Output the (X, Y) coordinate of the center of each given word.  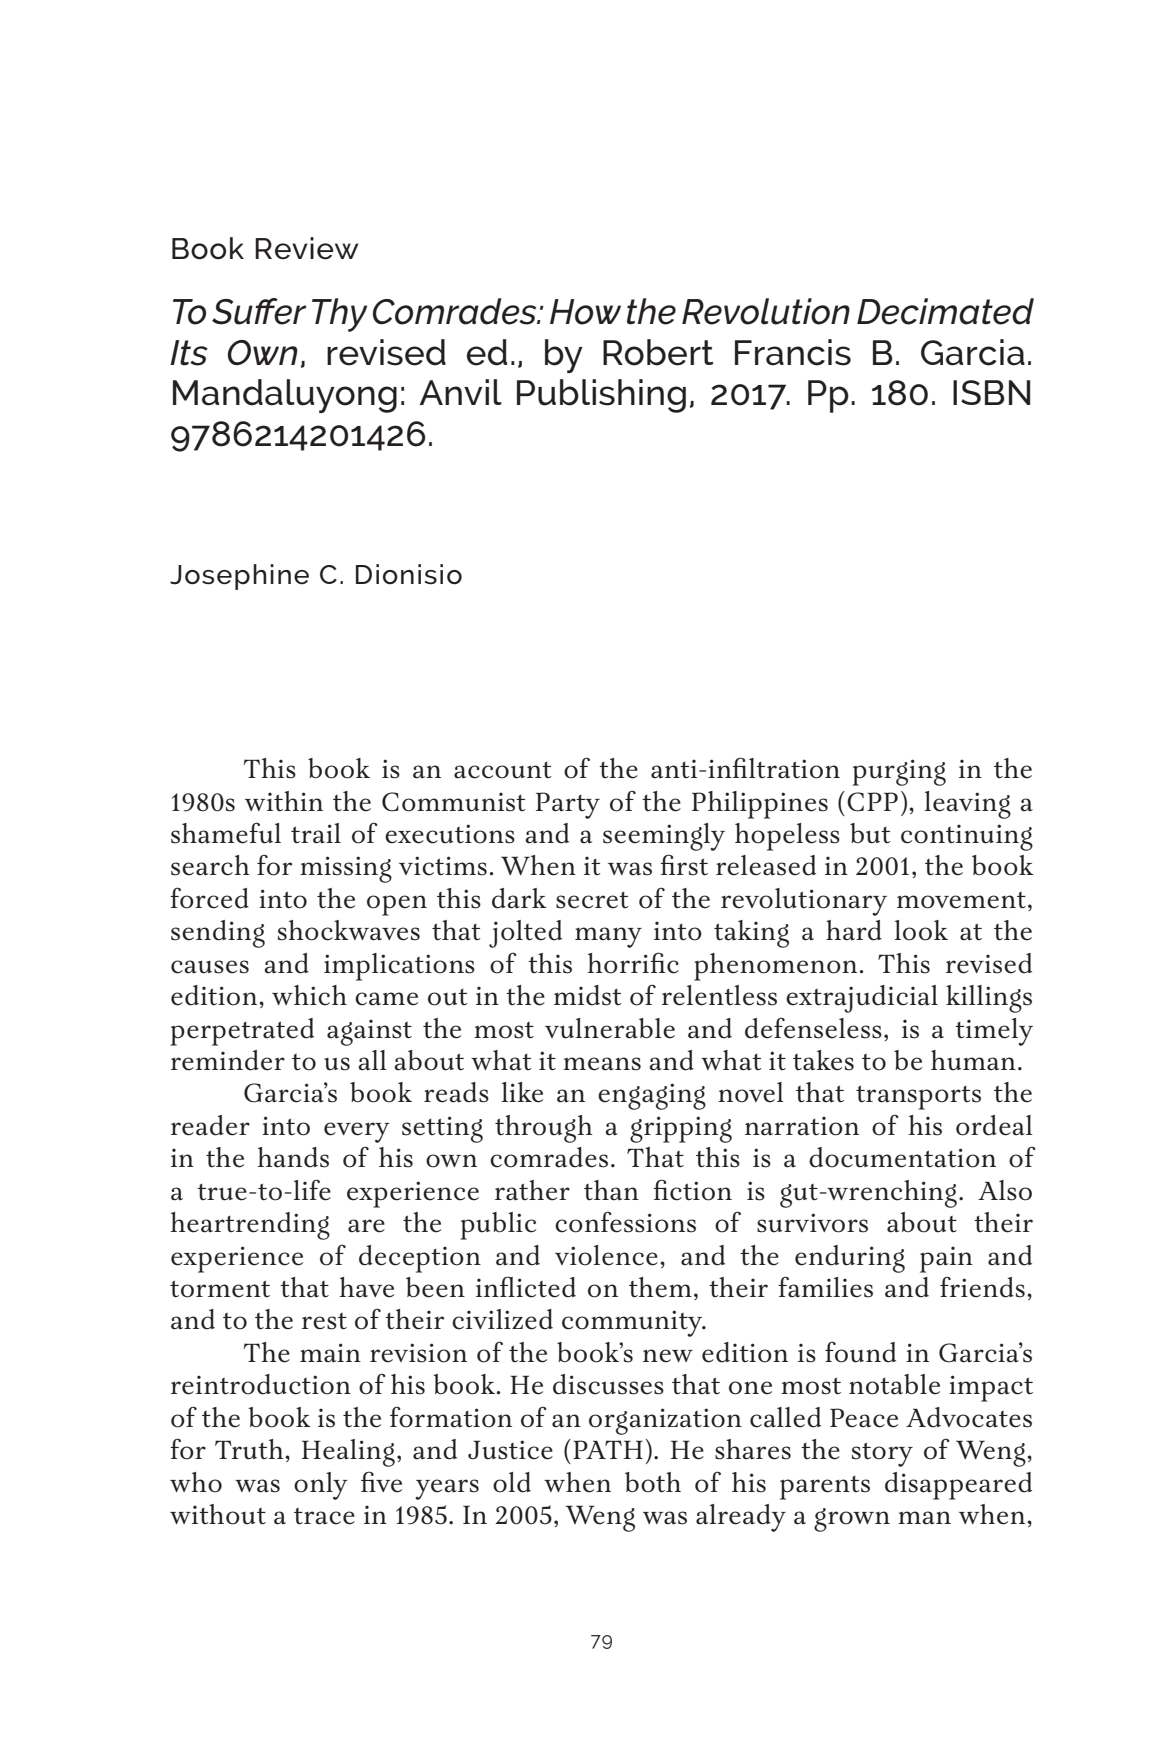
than (611, 1190)
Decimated (945, 311)
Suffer (259, 311)
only (321, 1486)
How (585, 312)
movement (961, 900)
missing (346, 869)
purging (899, 772)
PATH (608, 1449)
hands (293, 1157)
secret (592, 900)
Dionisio (409, 574)
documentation (902, 1157)
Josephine (239, 577)
